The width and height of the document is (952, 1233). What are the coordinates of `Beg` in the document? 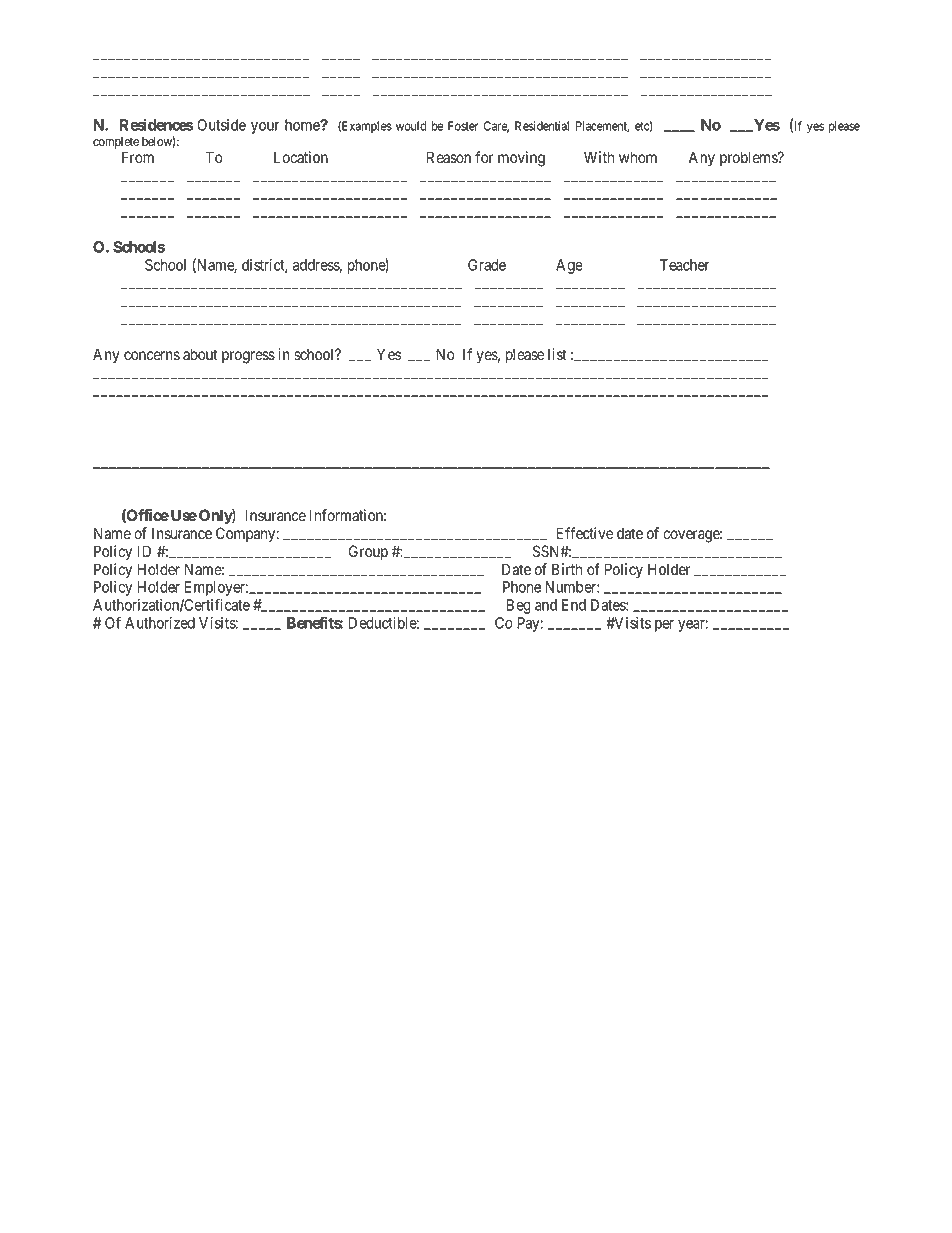 It's located at (518, 606).
